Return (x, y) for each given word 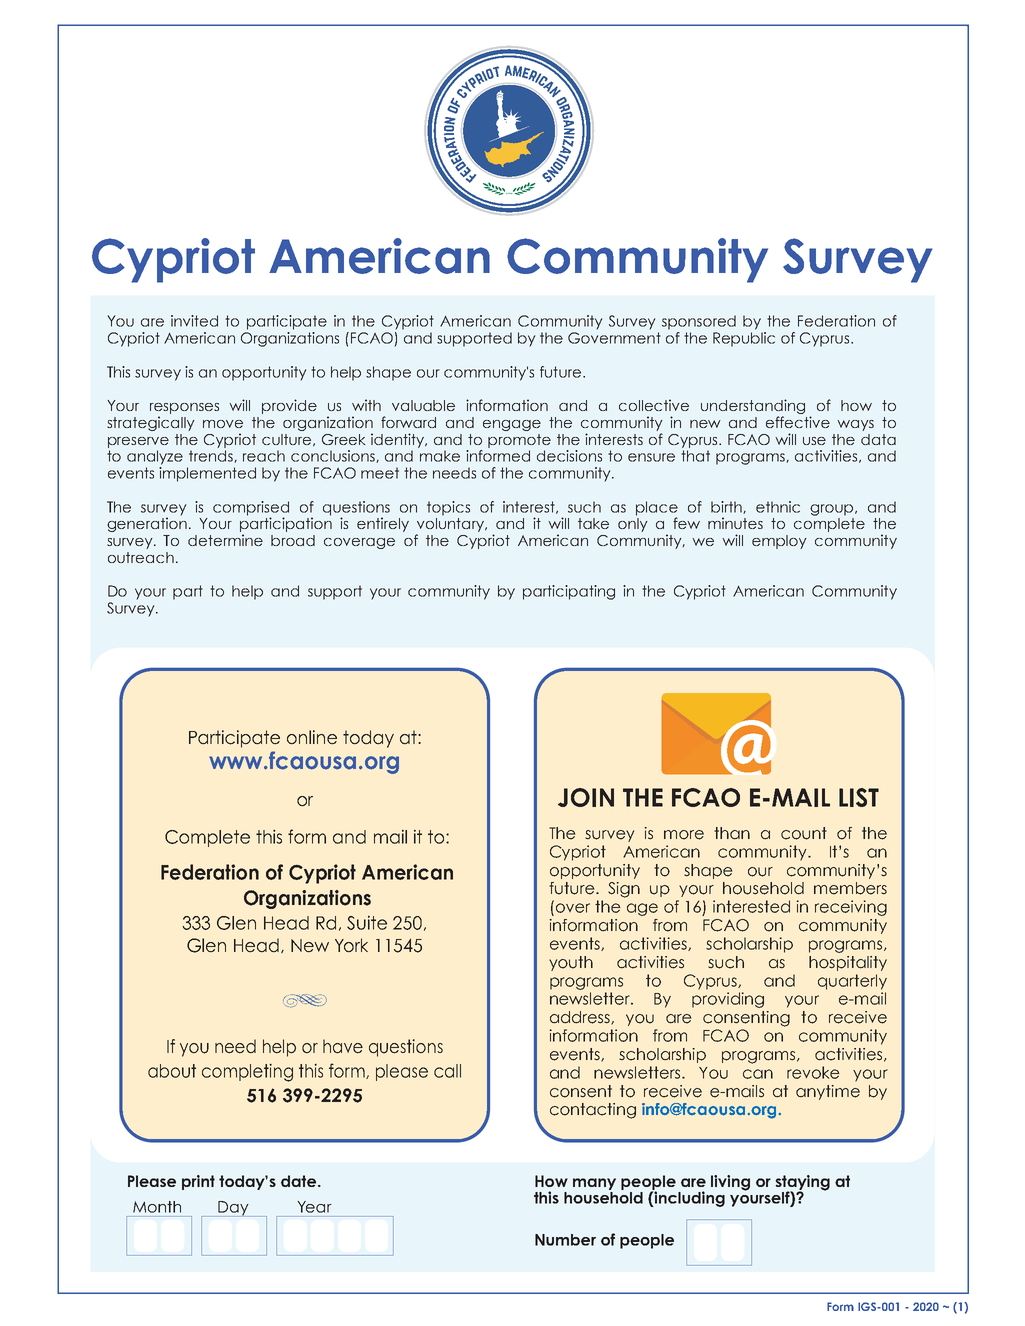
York (351, 945)
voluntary (451, 525)
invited (194, 321)
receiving (851, 908)
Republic (744, 339)
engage (512, 425)
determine (225, 540)
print (198, 1182)
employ (779, 542)
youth (571, 963)
